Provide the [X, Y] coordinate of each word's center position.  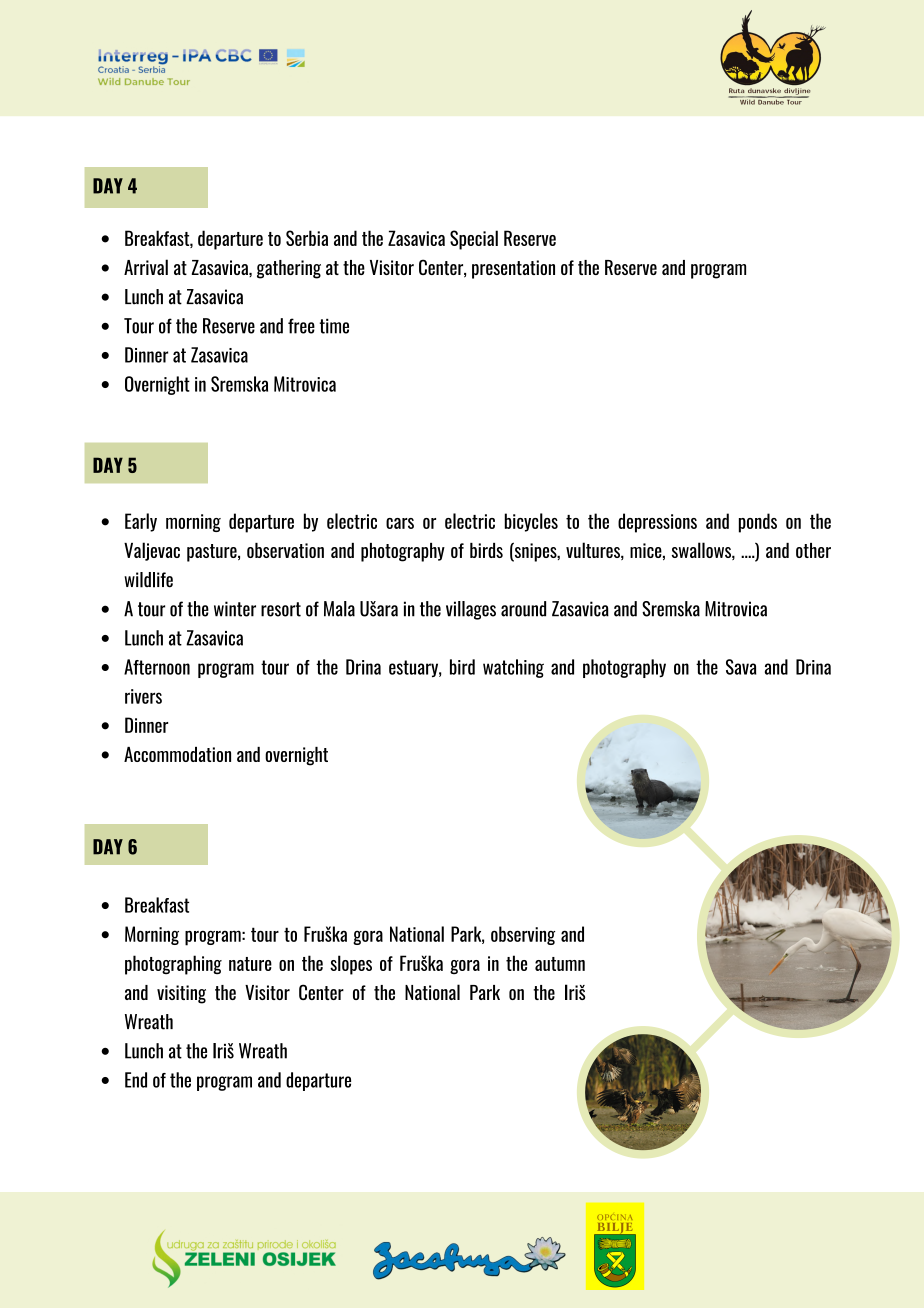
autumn [560, 964]
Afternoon [157, 667]
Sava [741, 667]
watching [513, 668]
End [136, 1080]
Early [141, 522]
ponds [758, 523]
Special [474, 240]
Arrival [146, 267]
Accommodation [177, 754]
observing [523, 935]
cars [400, 523]
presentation [513, 269]
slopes [351, 965]
